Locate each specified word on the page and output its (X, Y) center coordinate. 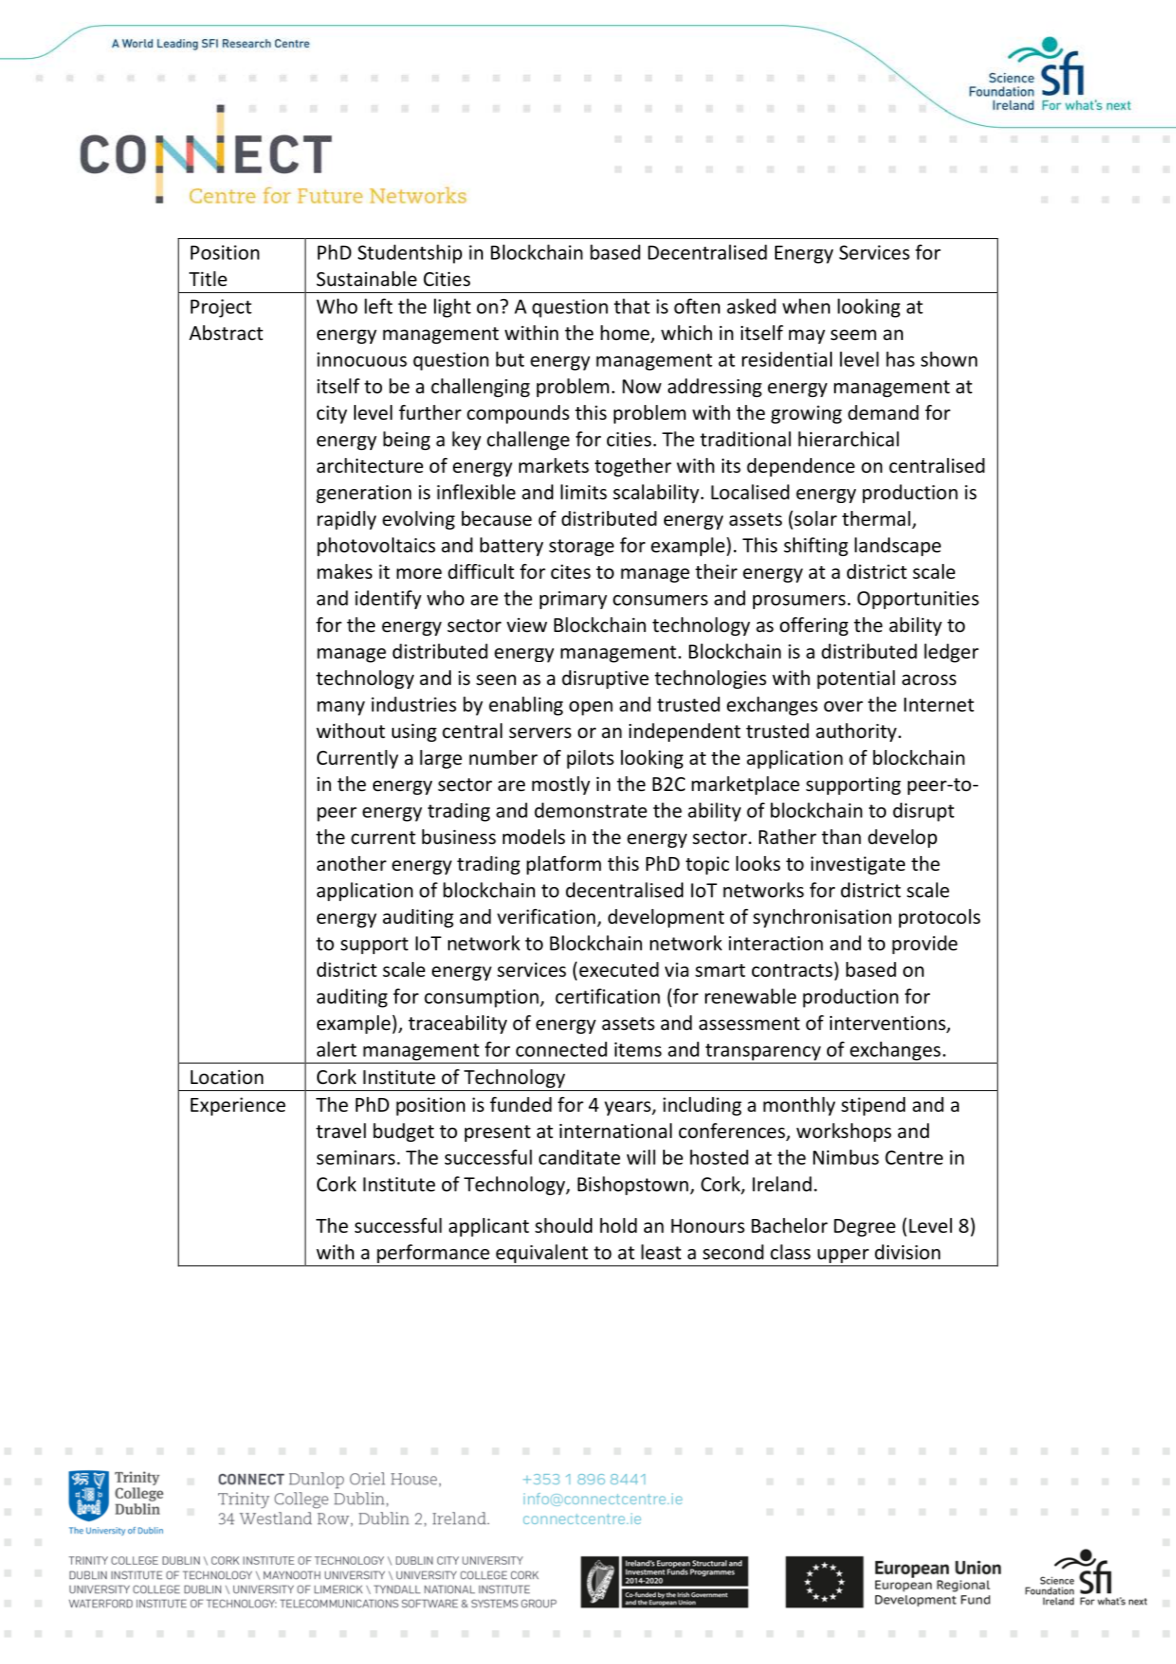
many (341, 708)
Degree (865, 1228)
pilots (590, 759)
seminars (356, 1157)
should (563, 1225)
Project (221, 308)
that (632, 306)
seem (853, 334)
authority (857, 732)
